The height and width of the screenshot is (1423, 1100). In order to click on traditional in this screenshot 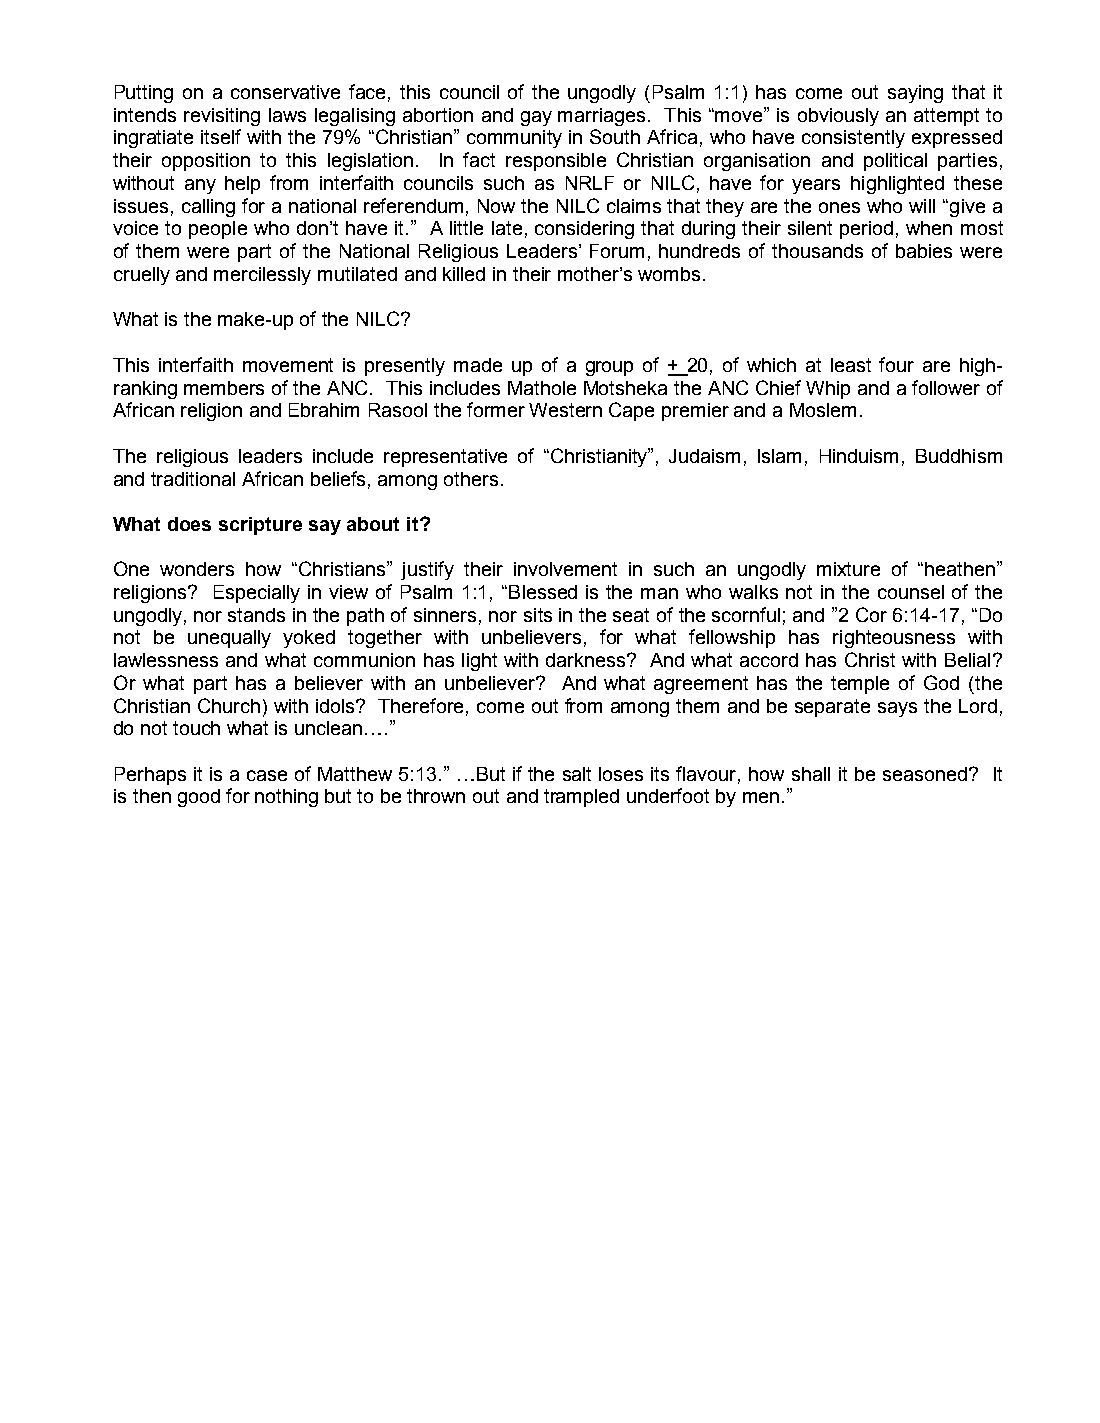, I will do `click(193, 479)`.
